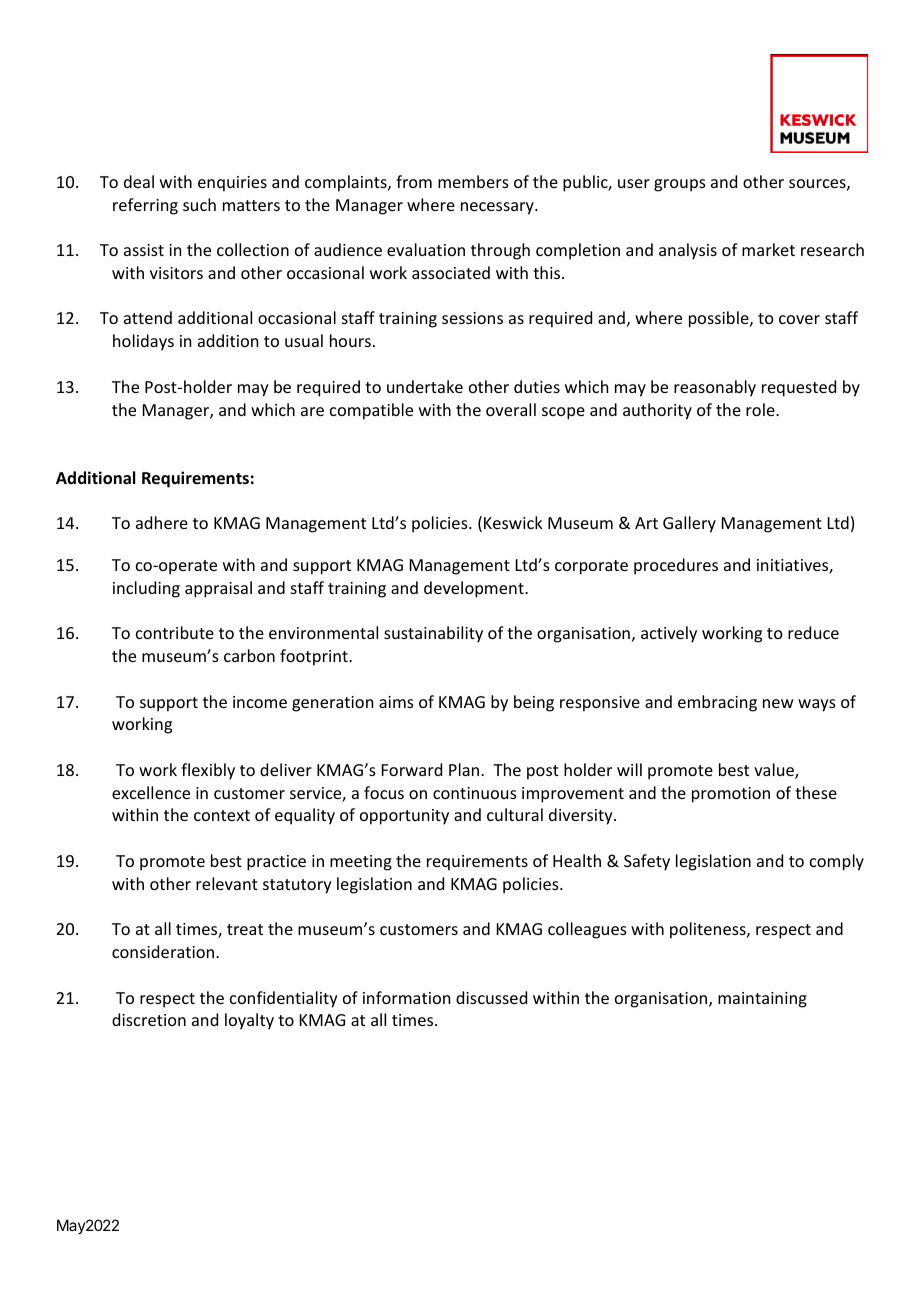  Describe the element at coordinates (475, 589) in the screenshot. I see `development` at that location.
